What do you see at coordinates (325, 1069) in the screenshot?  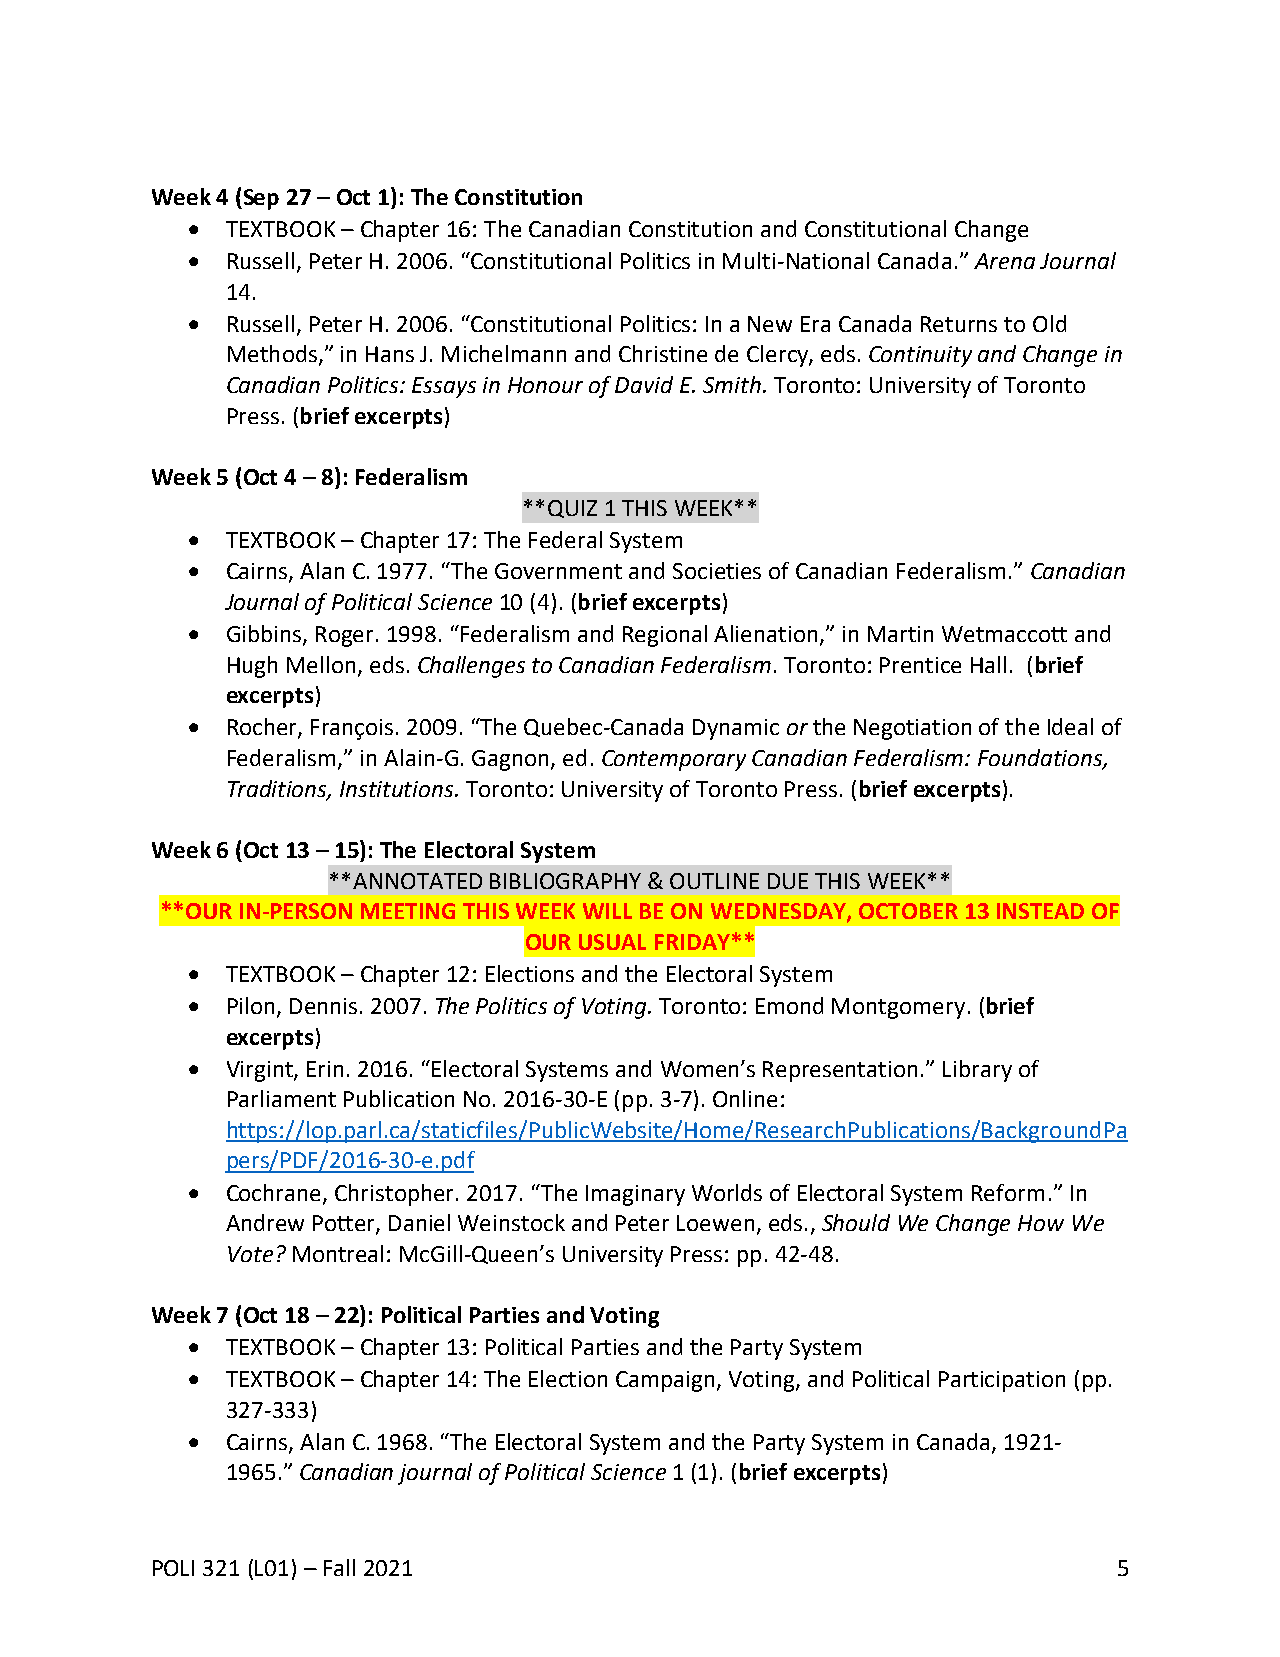 I see `Erin` at bounding box center [325, 1069].
